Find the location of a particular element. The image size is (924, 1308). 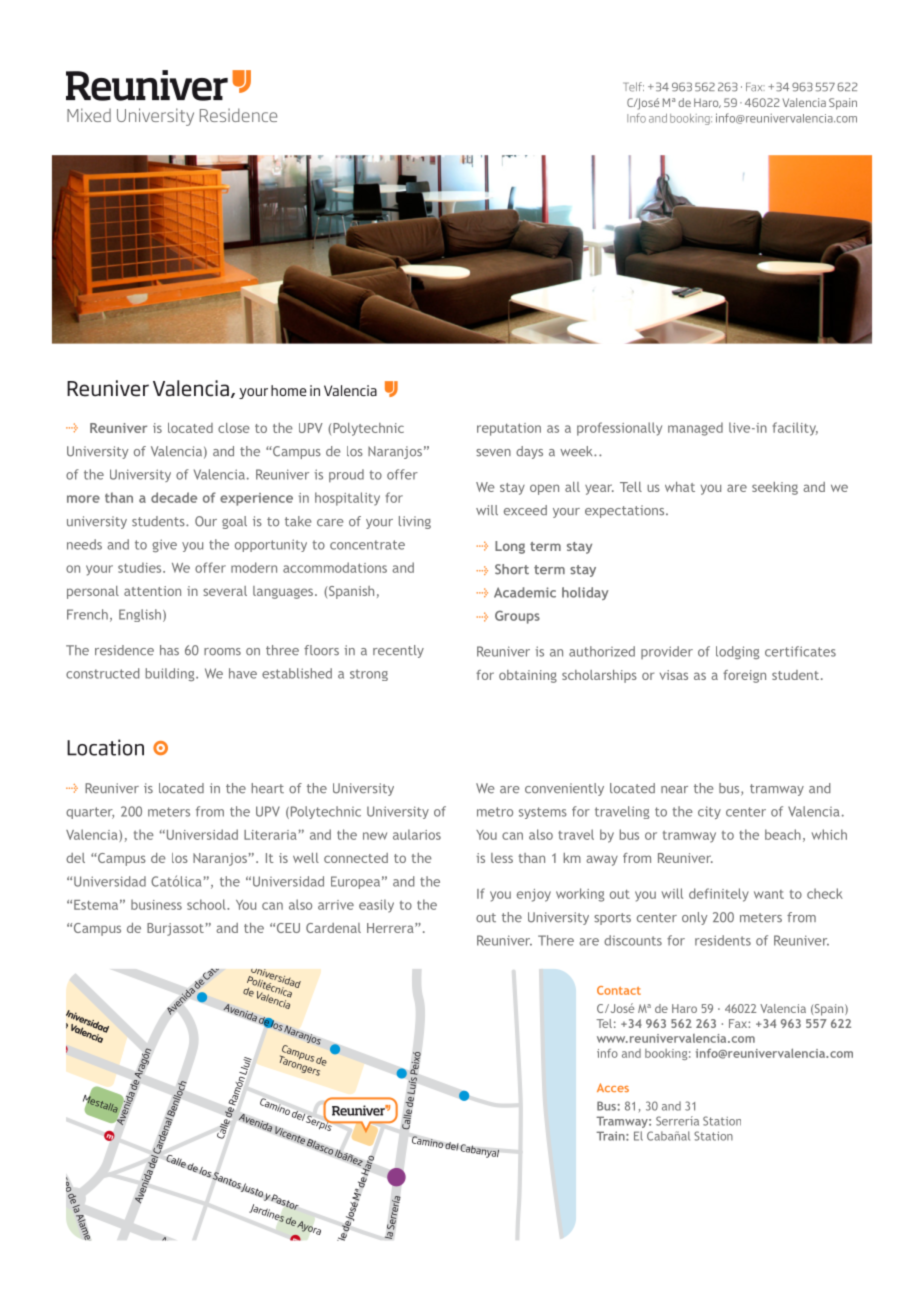

lodging is located at coordinates (737, 652).
